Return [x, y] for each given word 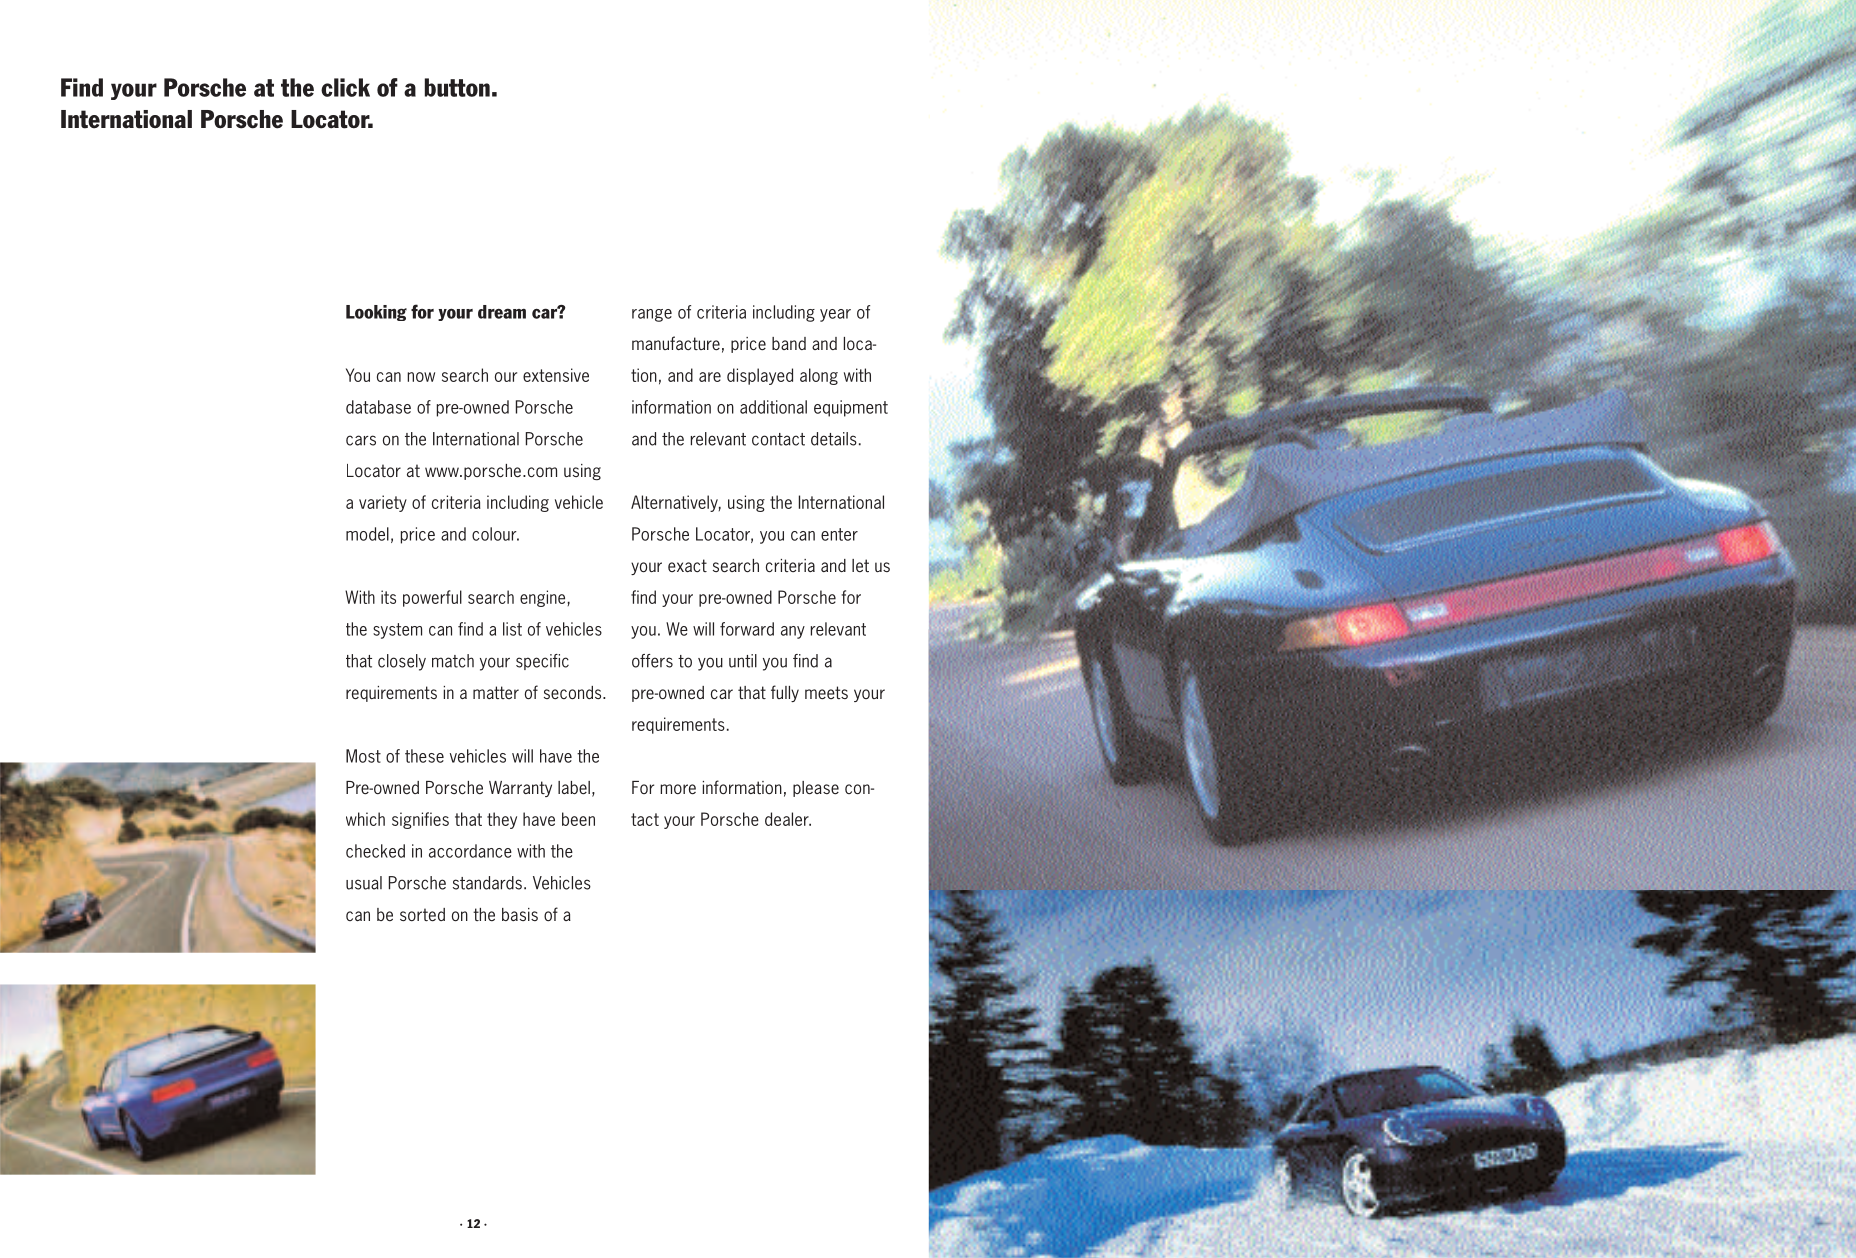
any [793, 632]
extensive [556, 375]
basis [520, 914]
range [652, 315]
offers [652, 661]
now [421, 377]
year [835, 315]
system [397, 631]
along [819, 376]
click [345, 87]
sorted [422, 915]
